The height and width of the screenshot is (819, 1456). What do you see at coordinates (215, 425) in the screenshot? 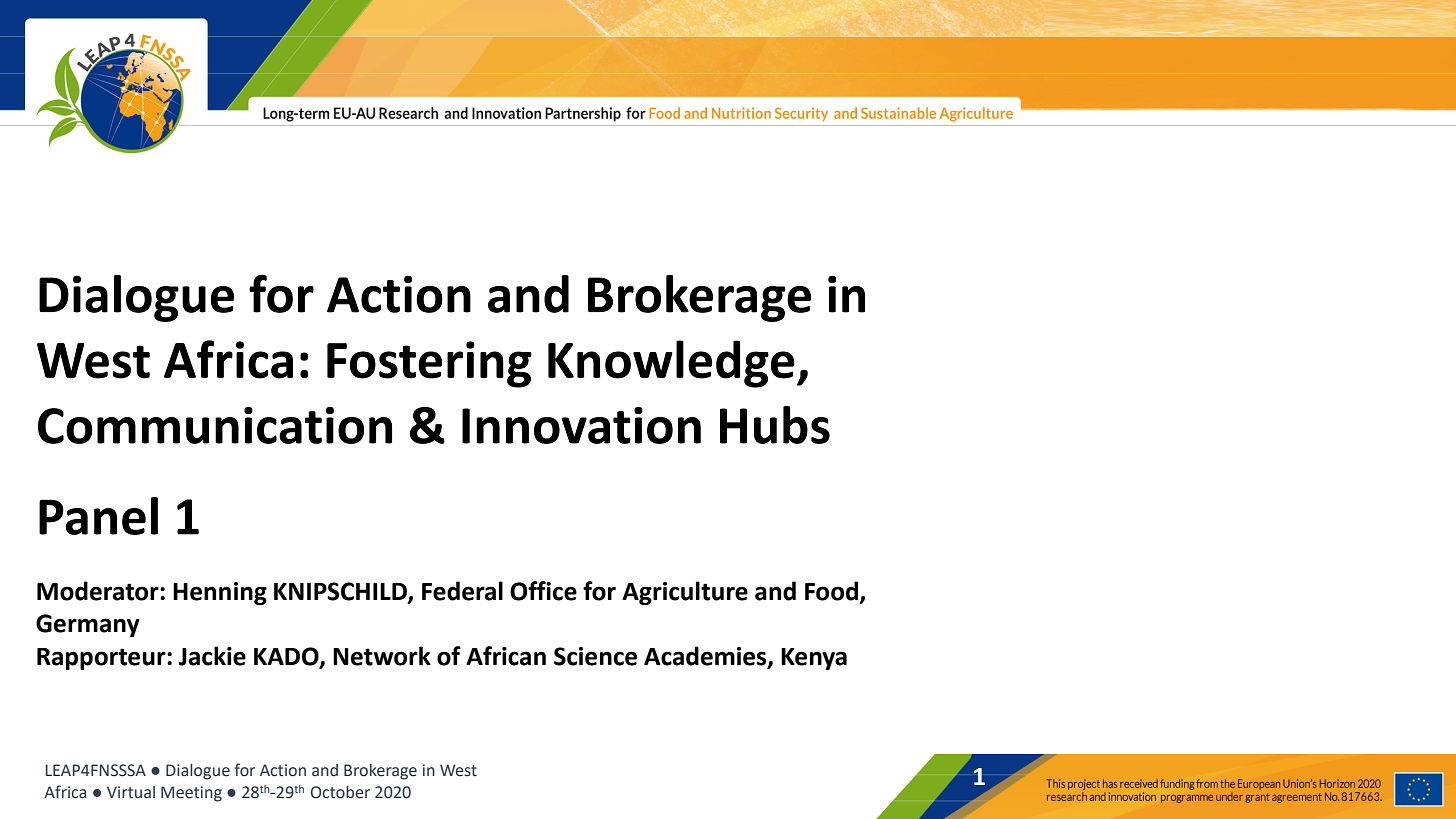
I see `Communication` at bounding box center [215, 425].
